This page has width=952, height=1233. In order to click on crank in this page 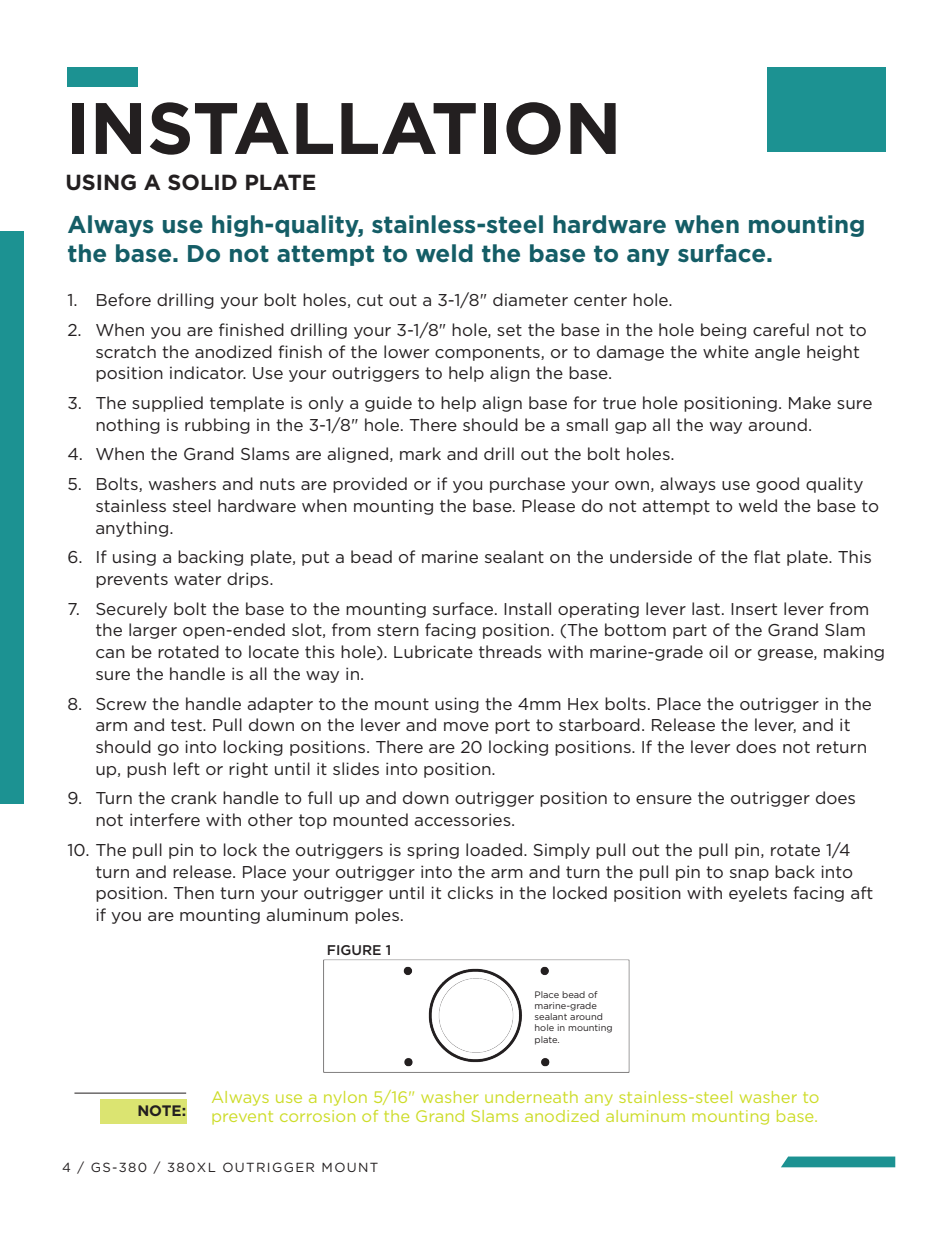, I will do `click(194, 797)`.
